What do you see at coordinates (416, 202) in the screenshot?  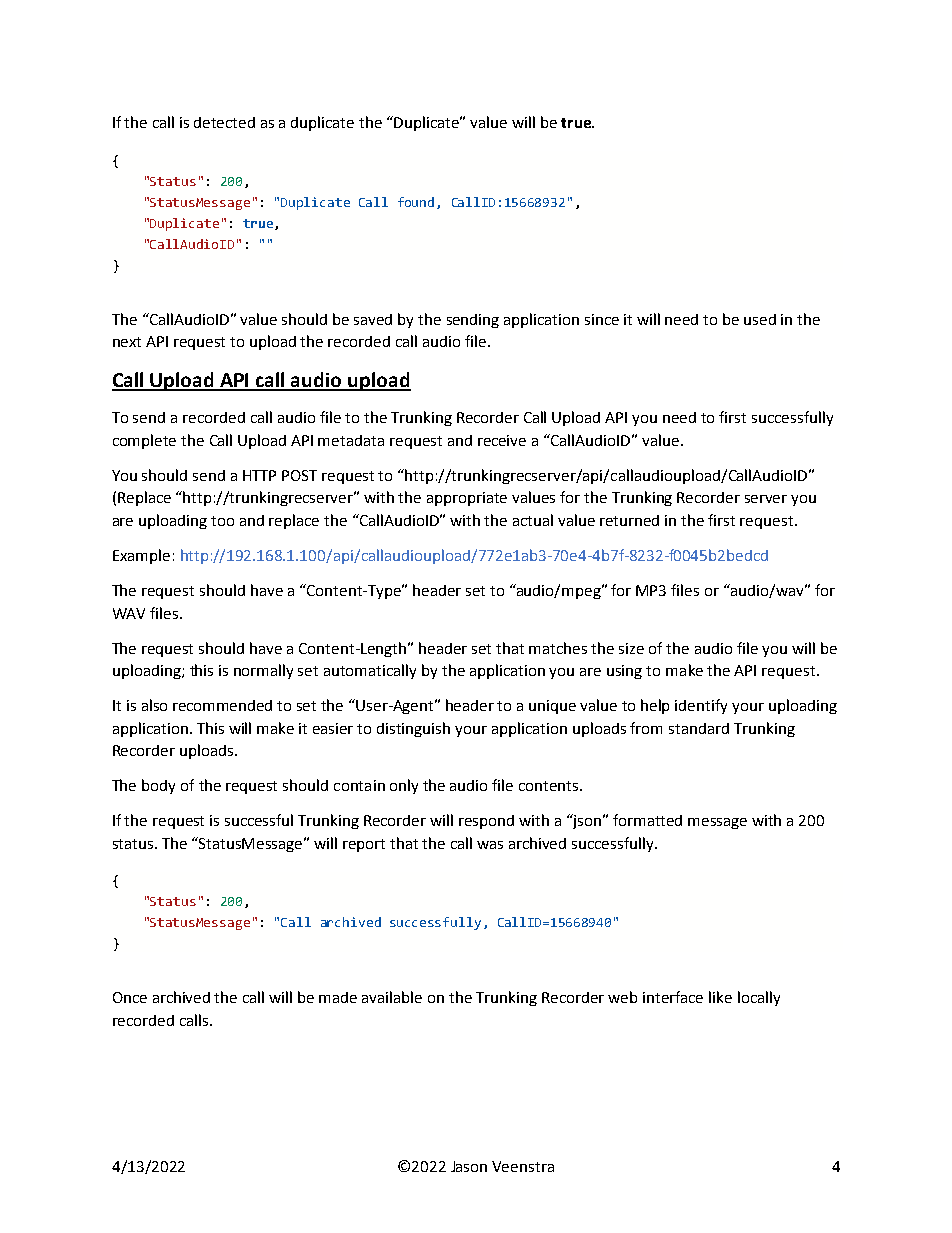 I see `found` at bounding box center [416, 202].
